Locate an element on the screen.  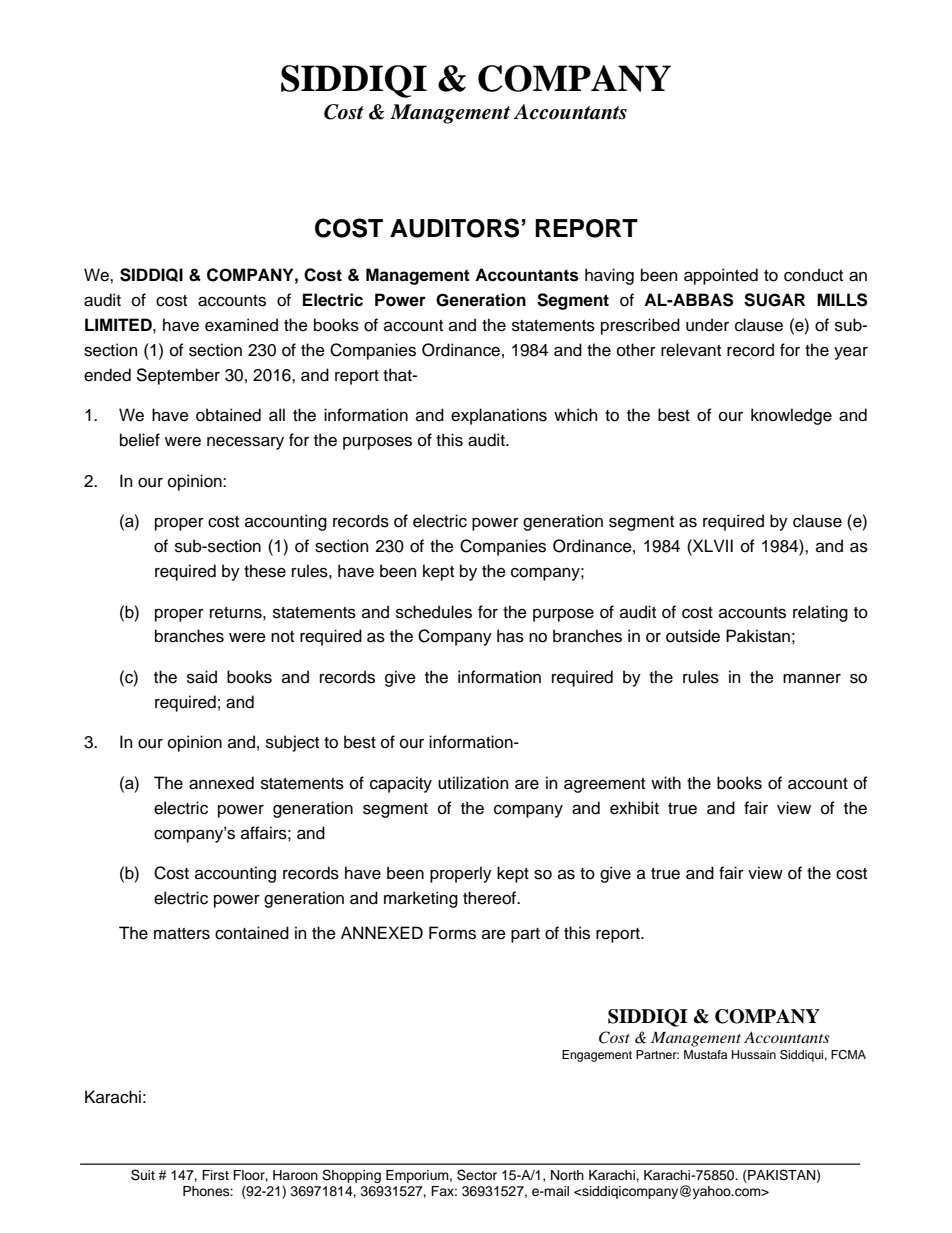
subject is located at coordinates (292, 743).
